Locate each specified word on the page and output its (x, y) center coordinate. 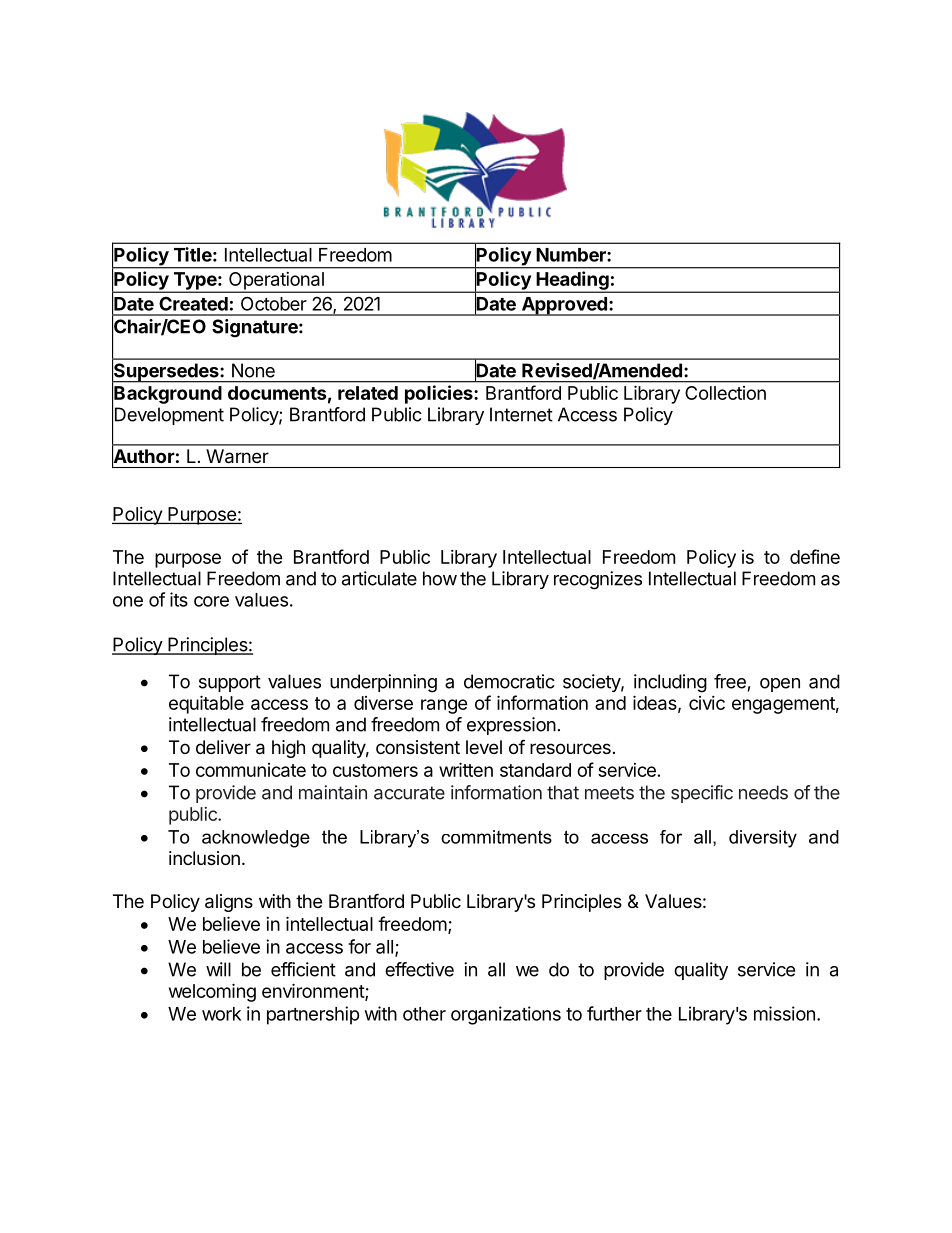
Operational (276, 282)
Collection (725, 393)
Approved (564, 306)
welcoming (212, 992)
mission (784, 1013)
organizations (506, 1015)
